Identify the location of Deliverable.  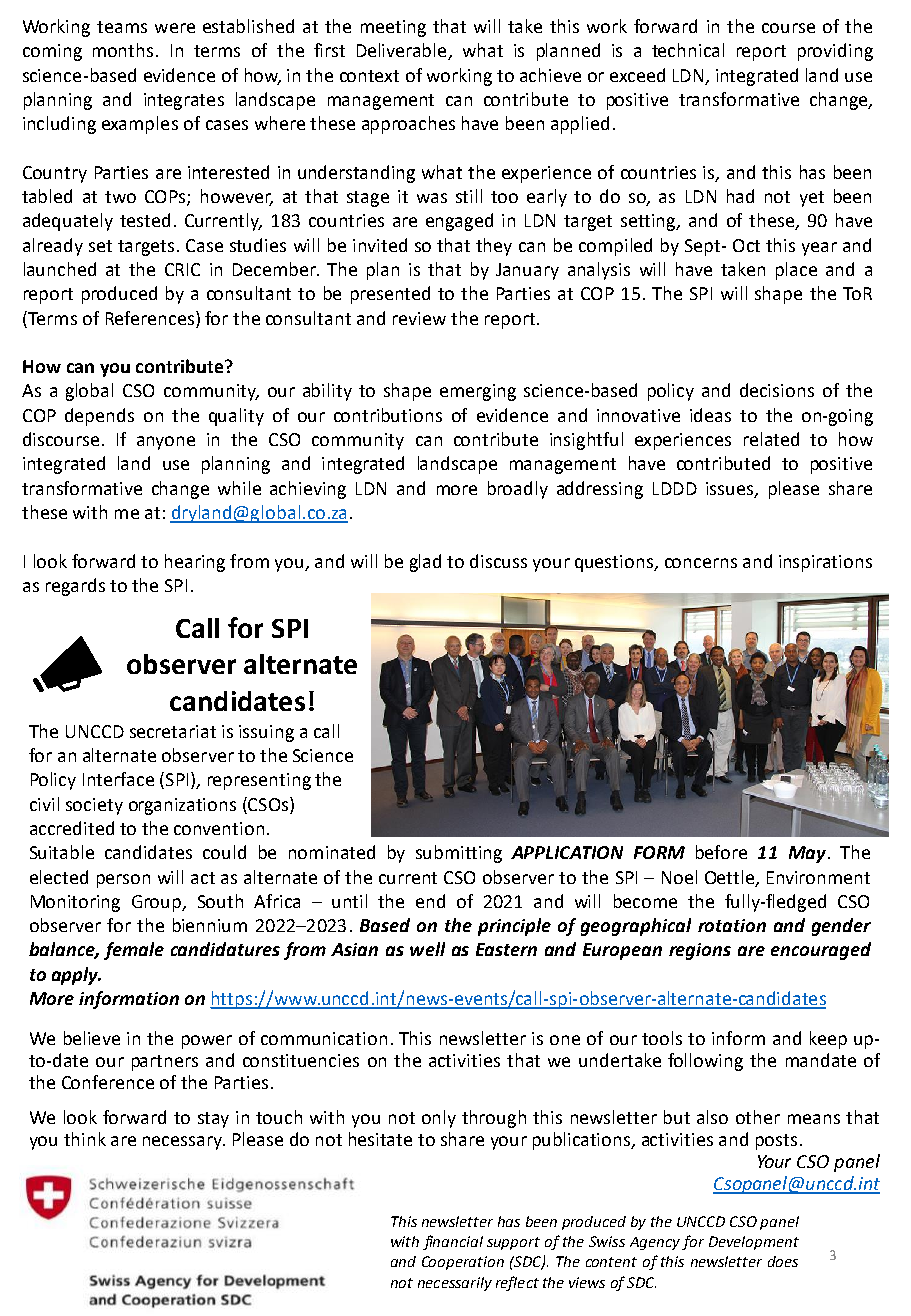
(403, 51).
